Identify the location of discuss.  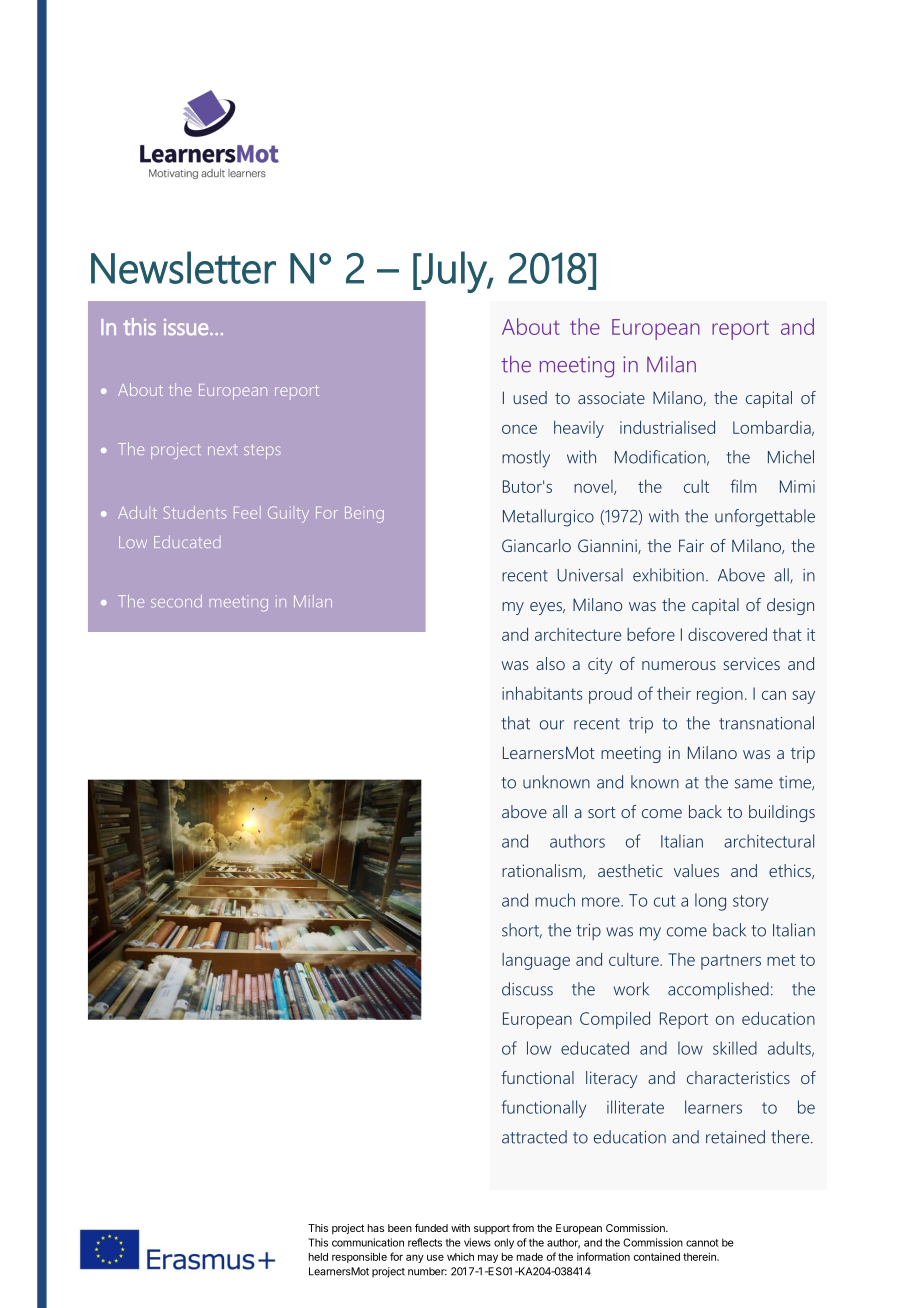
(527, 989).
